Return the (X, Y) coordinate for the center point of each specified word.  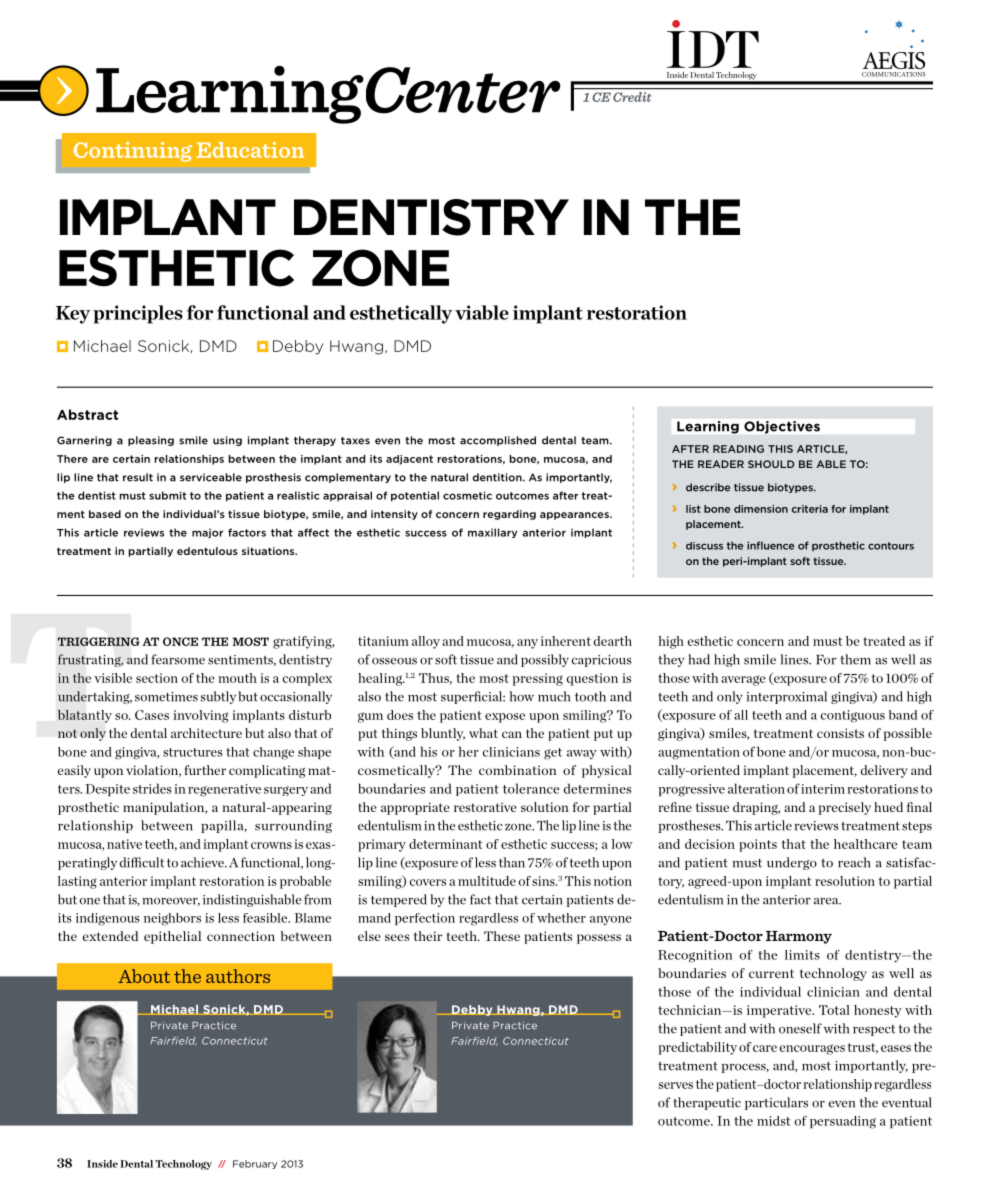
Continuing (133, 152)
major (207, 533)
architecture (206, 733)
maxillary (492, 533)
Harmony (799, 937)
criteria (810, 509)
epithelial (172, 937)
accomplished (498, 441)
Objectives (782, 427)
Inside (102, 1164)
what (483, 733)
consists (840, 733)
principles (138, 314)
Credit (632, 97)
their (428, 936)
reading (738, 449)
